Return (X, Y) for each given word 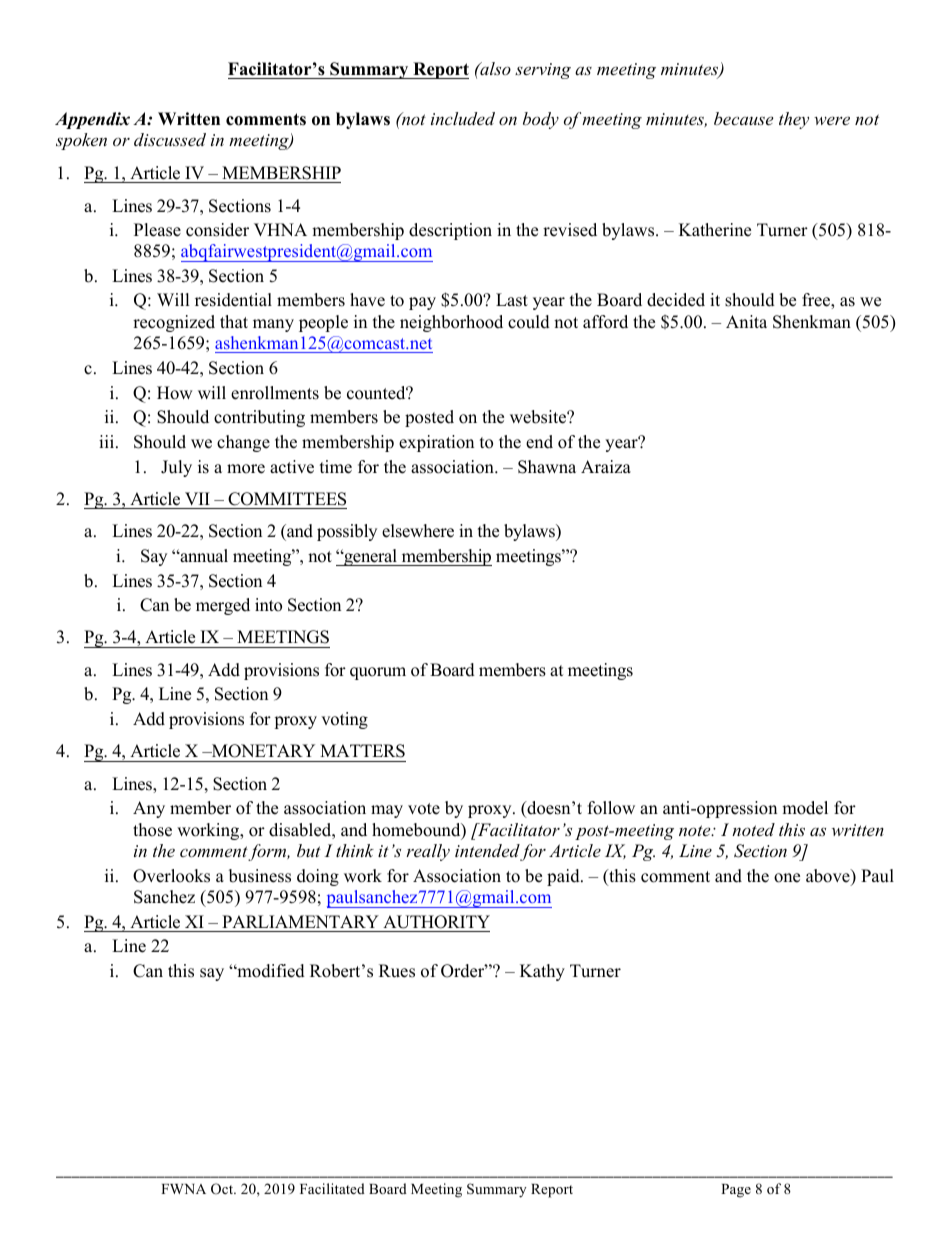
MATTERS (362, 751)
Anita (746, 321)
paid (564, 877)
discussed (170, 139)
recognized (174, 323)
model (805, 808)
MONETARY (262, 751)
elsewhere (418, 531)
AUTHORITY (436, 922)
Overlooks (171, 876)
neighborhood (451, 323)
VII (197, 498)
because (743, 118)
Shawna (547, 467)
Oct (223, 1189)
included (463, 118)
